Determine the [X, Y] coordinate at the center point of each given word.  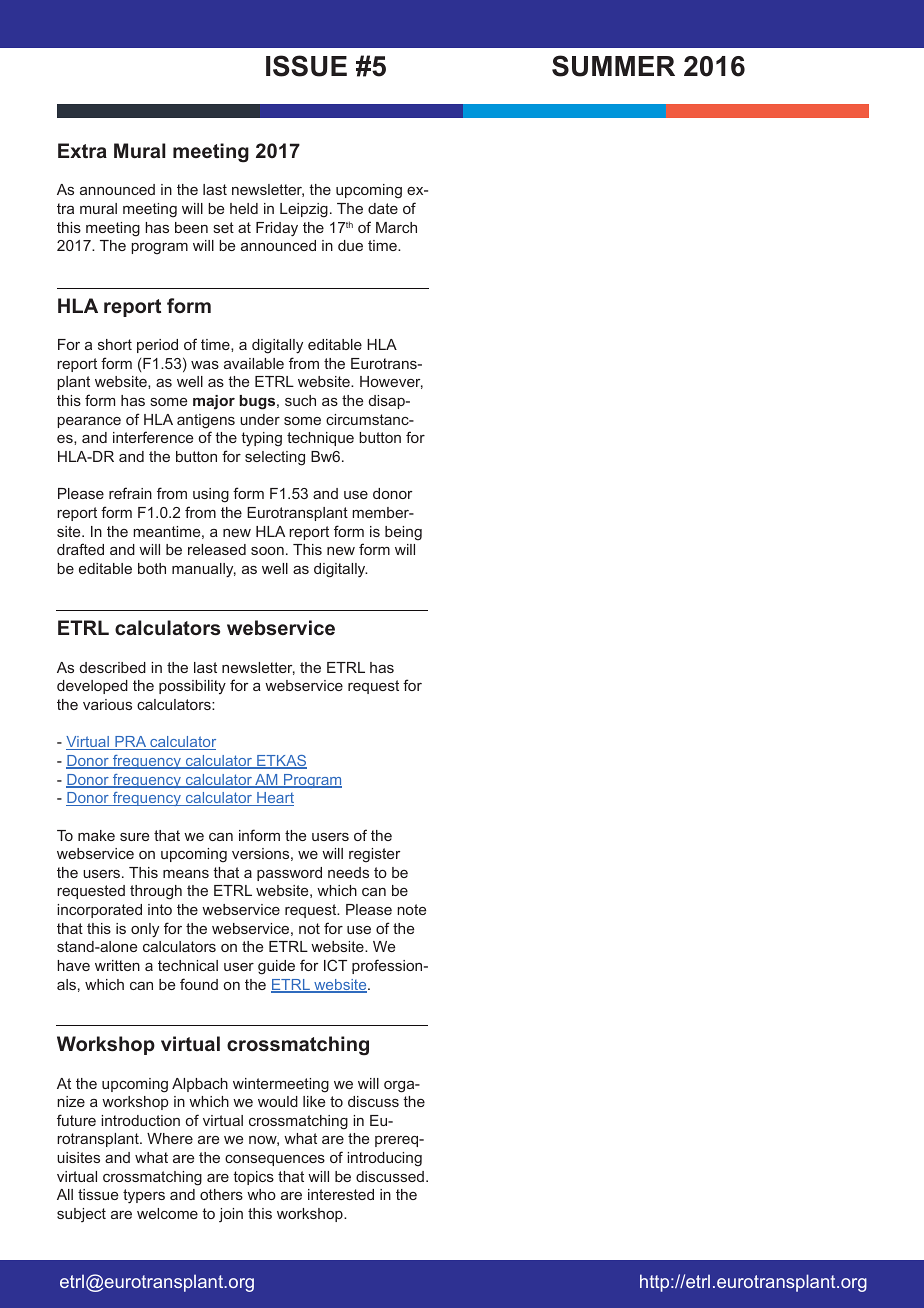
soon [267, 551]
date [383, 208]
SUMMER [613, 66]
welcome [167, 1213]
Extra [82, 150]
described [113, 667]
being [403, 533]
